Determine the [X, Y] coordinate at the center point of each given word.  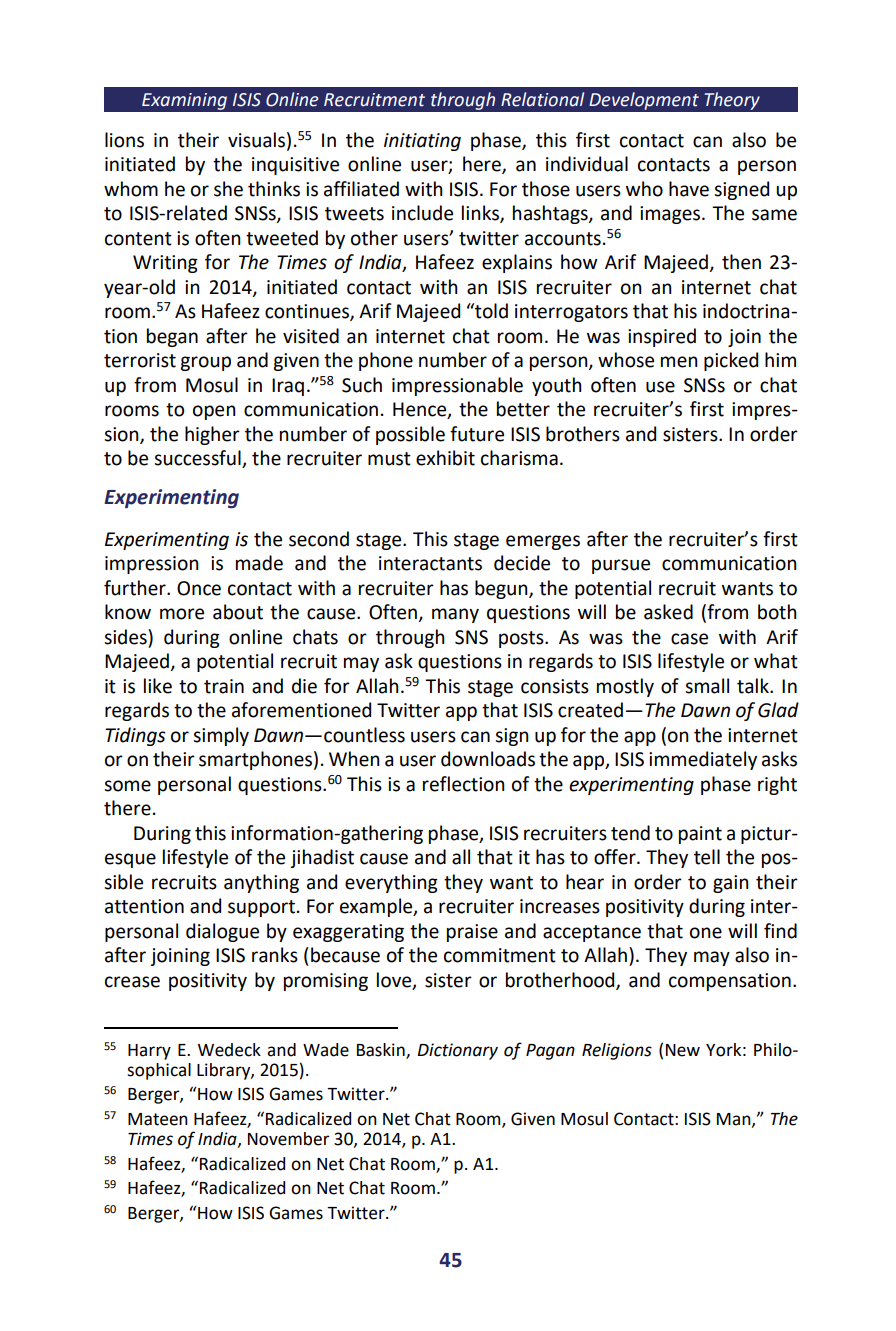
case [689, 639]
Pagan [550, 1052]
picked [731, 361]
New [683, 1050]
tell [707, 857]
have [689, 189]
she [228, 189]
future [477, 434]
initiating [422, 142]
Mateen [158, 1119]
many [455, 615]
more [182, 614]
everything [391, 883]
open [214, 412]
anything [261, 883]
